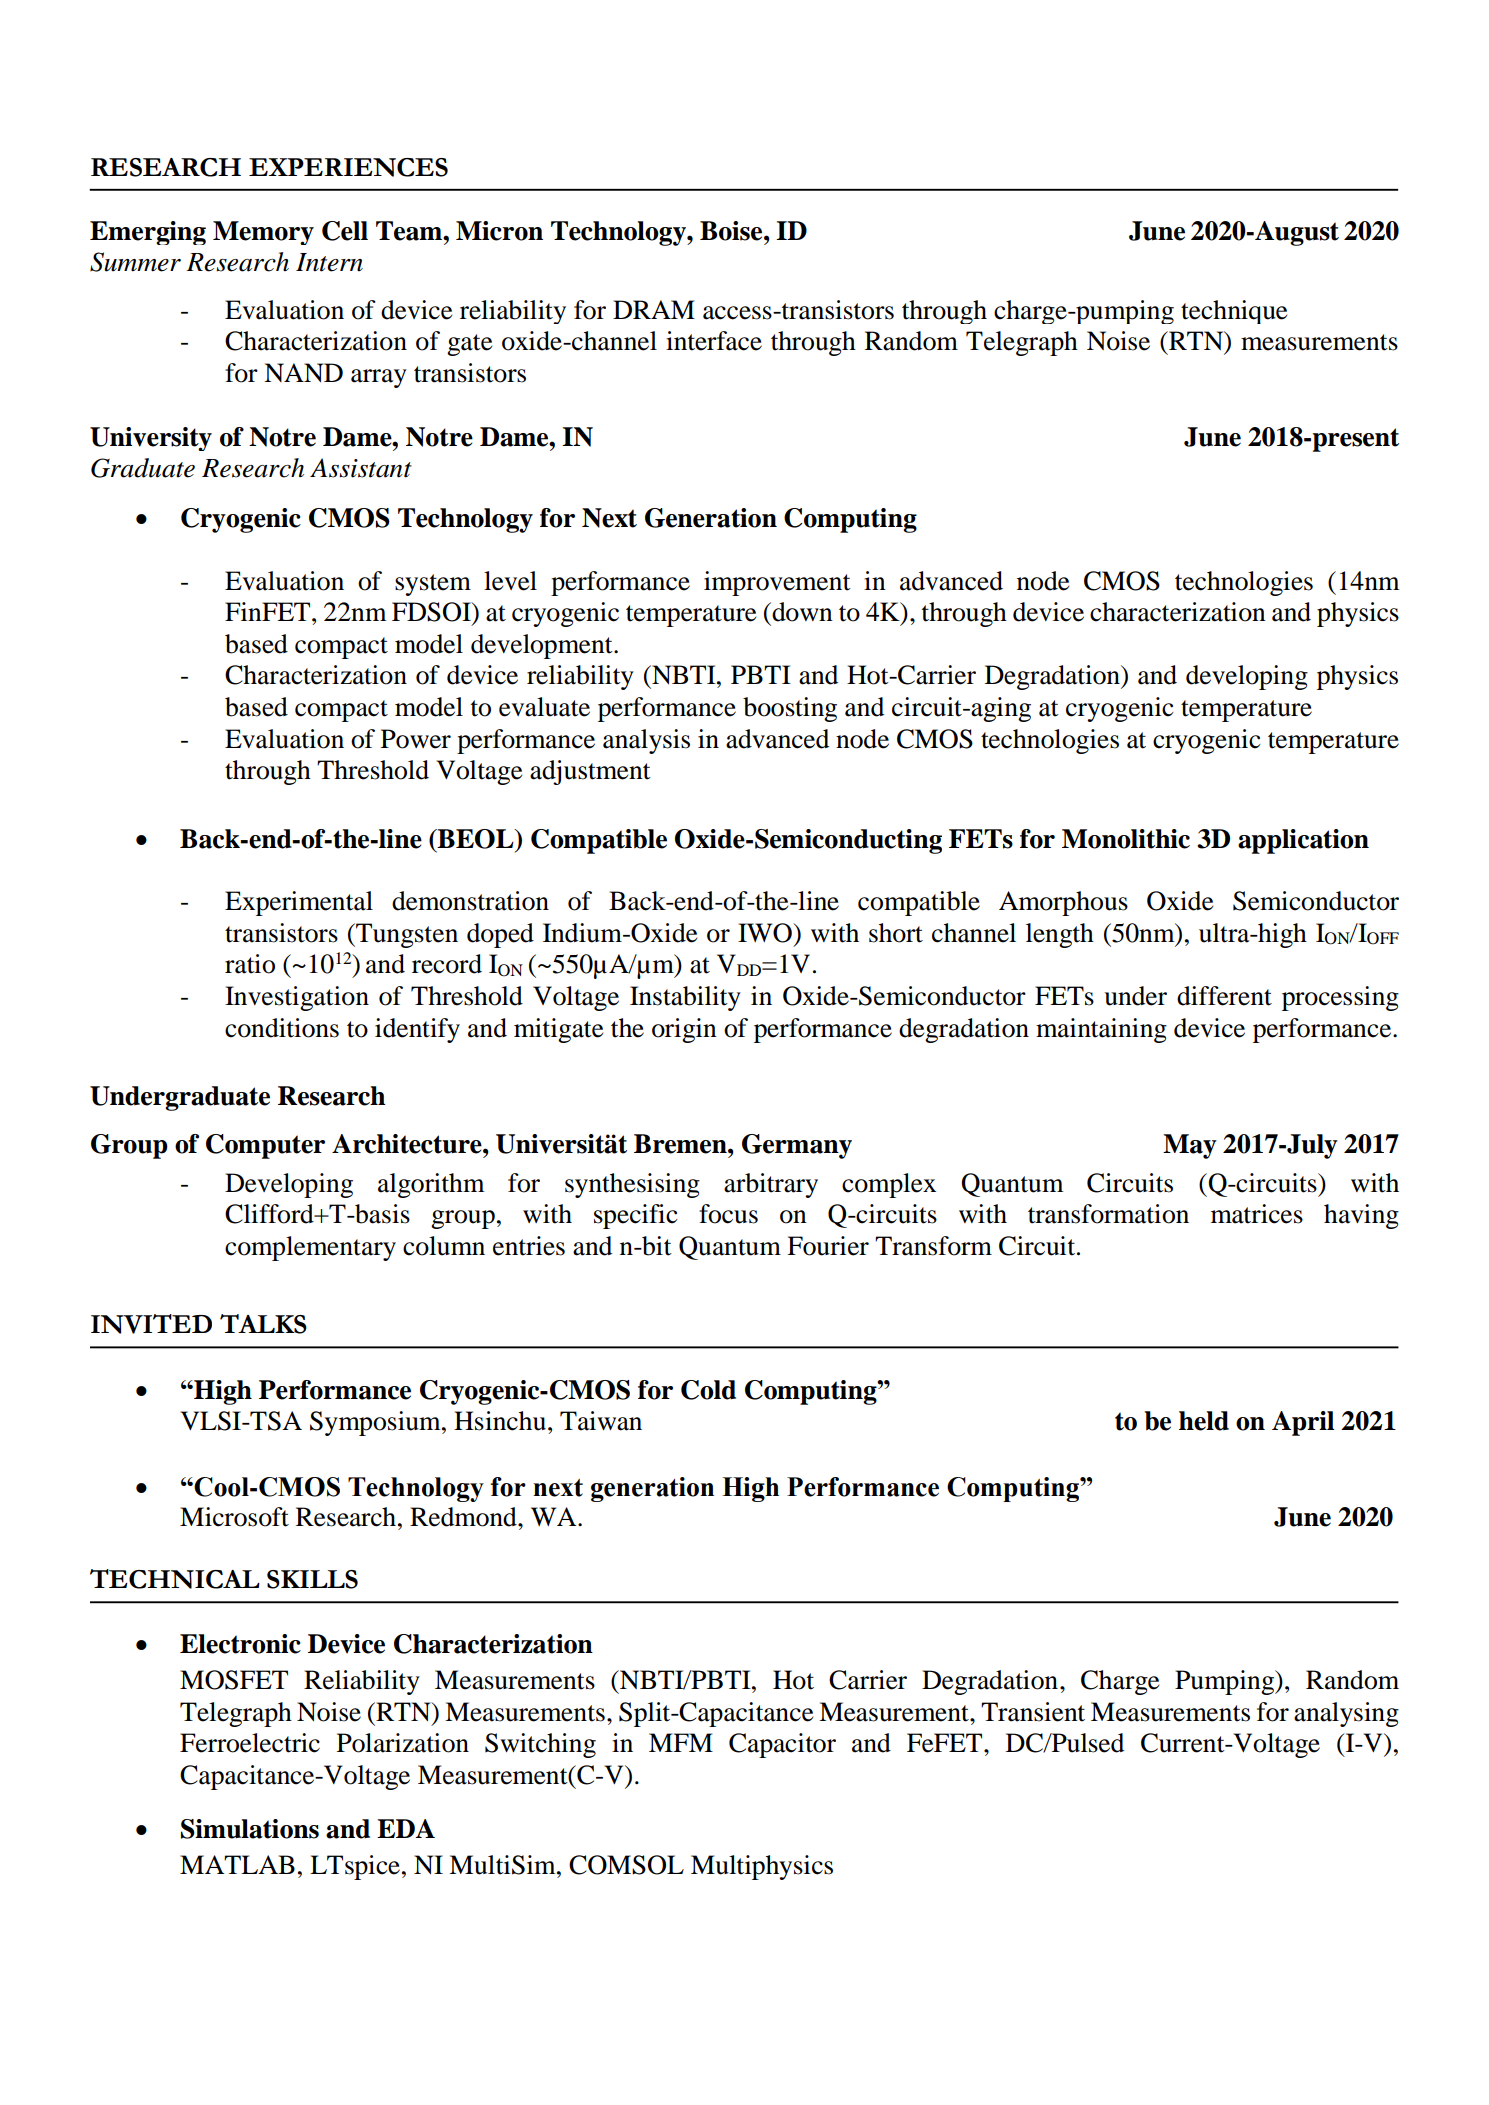 The height and width of the document is (2105, 1489). I want to click on Memory, so click(263, 233).
